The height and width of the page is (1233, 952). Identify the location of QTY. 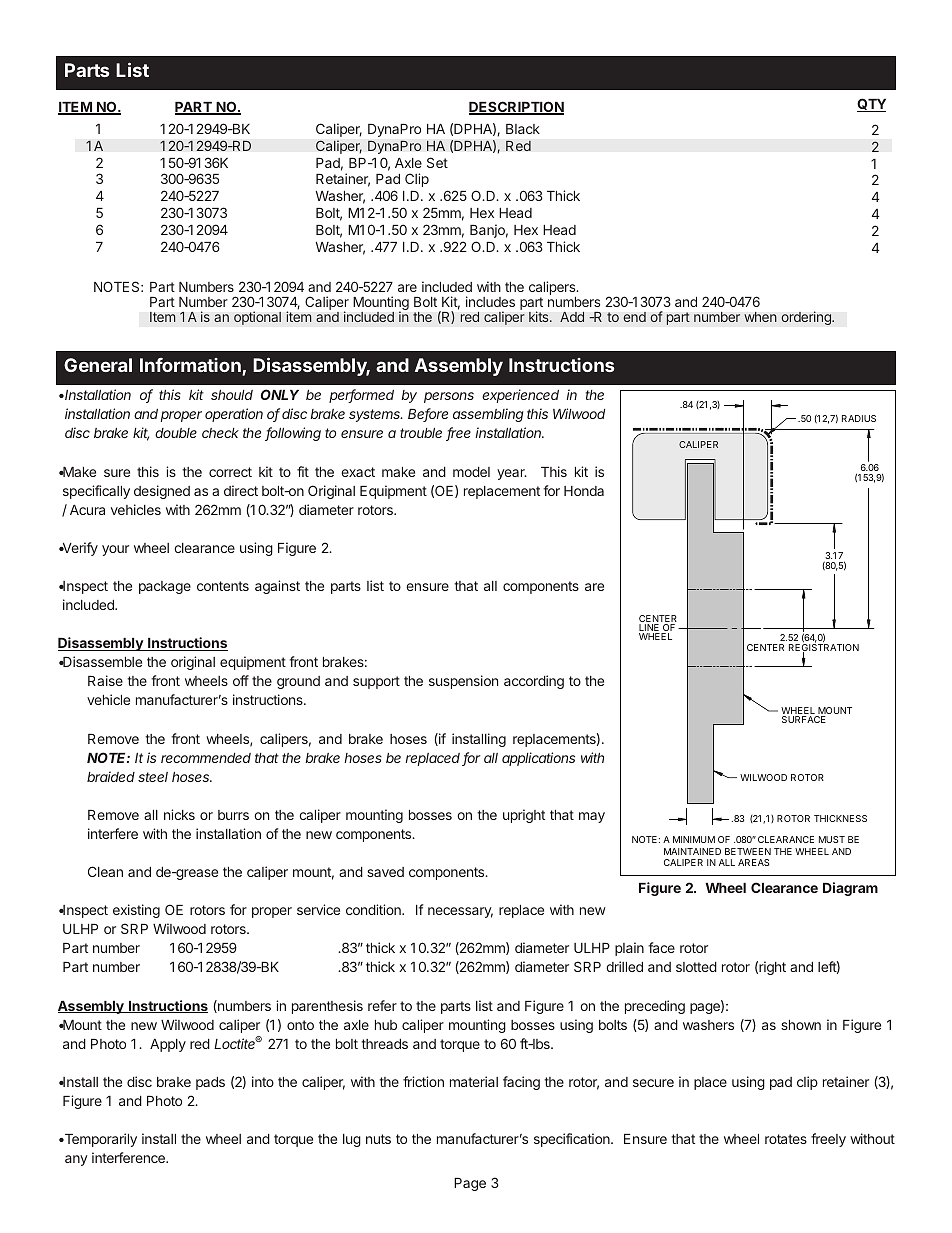
(871, 105).
